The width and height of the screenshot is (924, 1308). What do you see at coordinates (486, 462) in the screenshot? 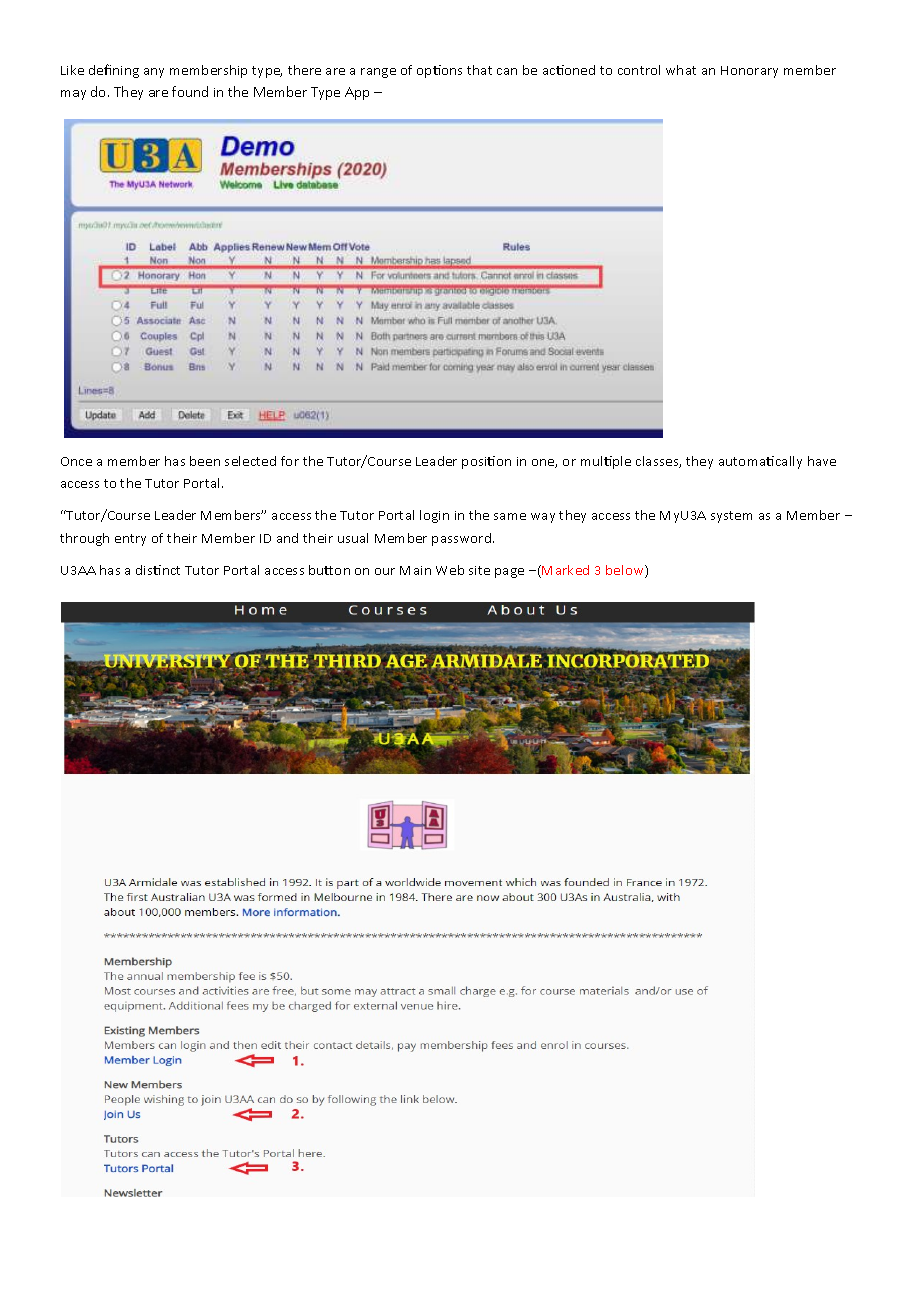
I see `position` at bounding box center [486, 462].
